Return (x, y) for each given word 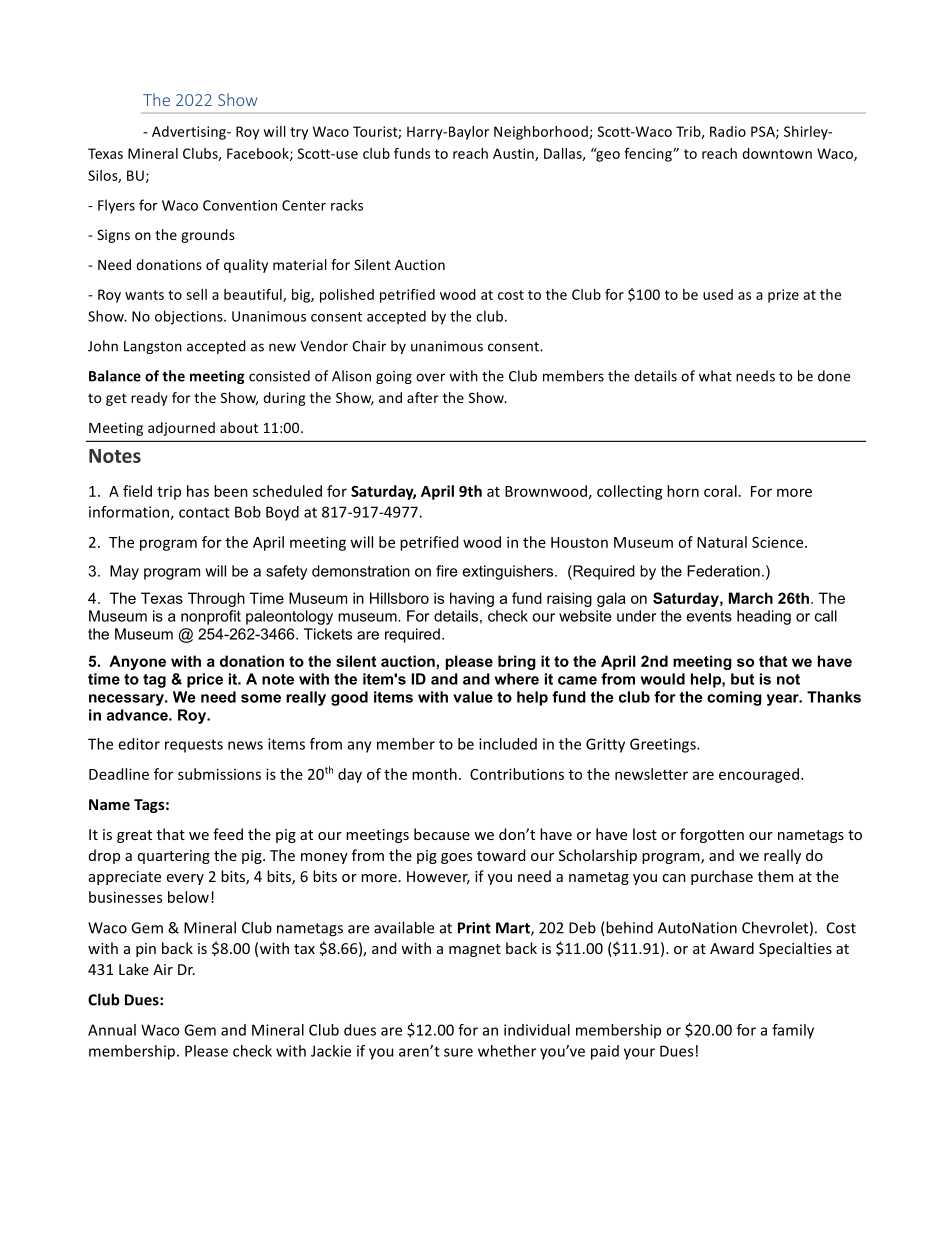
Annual (112, 1030)
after (423, 397)
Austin (514, 154)
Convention (240, 205)
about (239, 427)
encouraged (759, 775)
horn (683, 491)
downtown (777, 153)
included (508, 744)
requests (194, 746)
